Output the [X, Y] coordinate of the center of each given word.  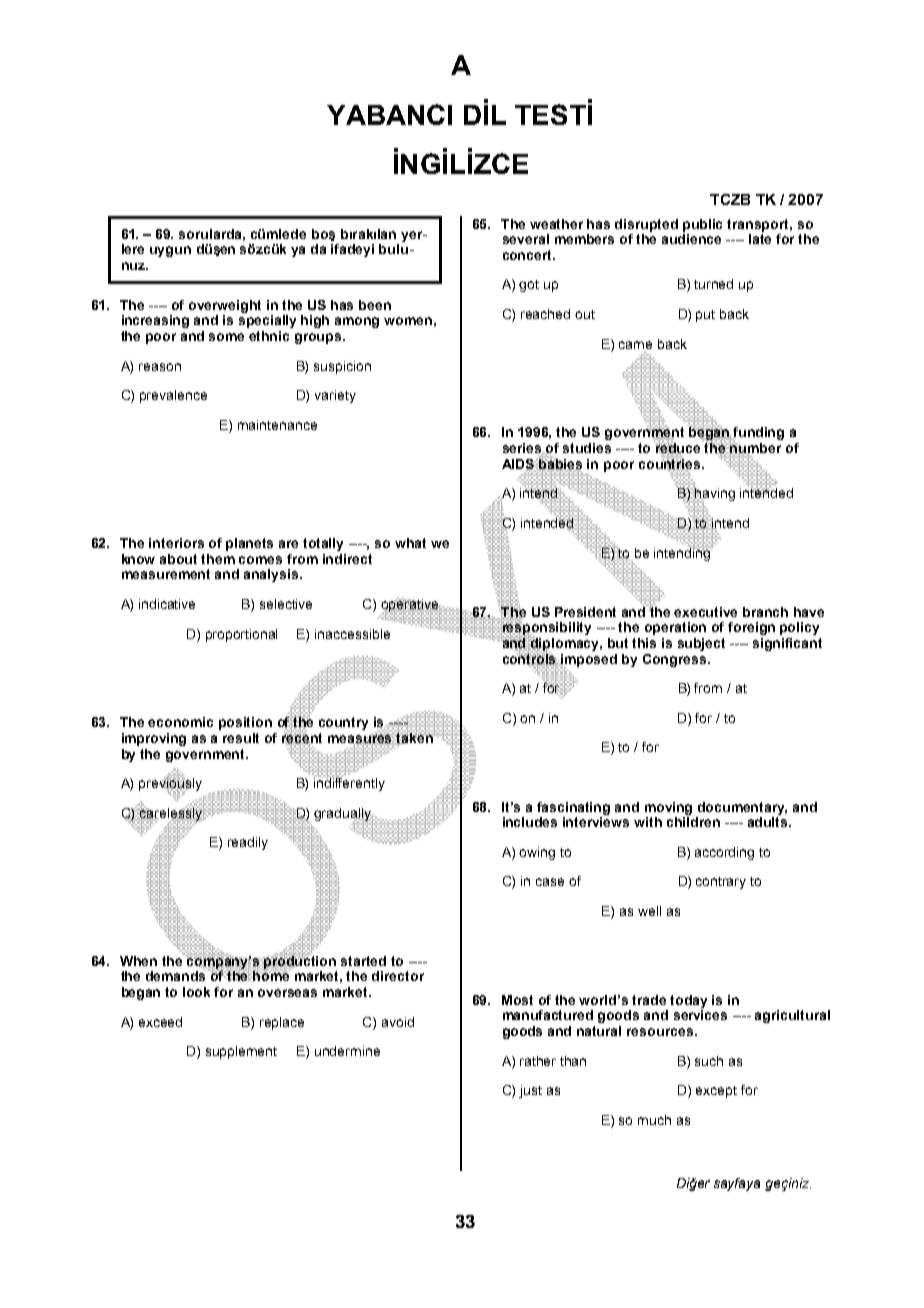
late [760, 239]
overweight [225, 306]
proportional [241, 635]
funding [758, 435]
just [530, 1091]
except [716, 1092]
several [526, 239]
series [523, 449]
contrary [721, 883]
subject [701, 644]
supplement [241, 1052]
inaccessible [352, 634]
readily [248, 843]
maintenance [277, 425]
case [550, 882]
